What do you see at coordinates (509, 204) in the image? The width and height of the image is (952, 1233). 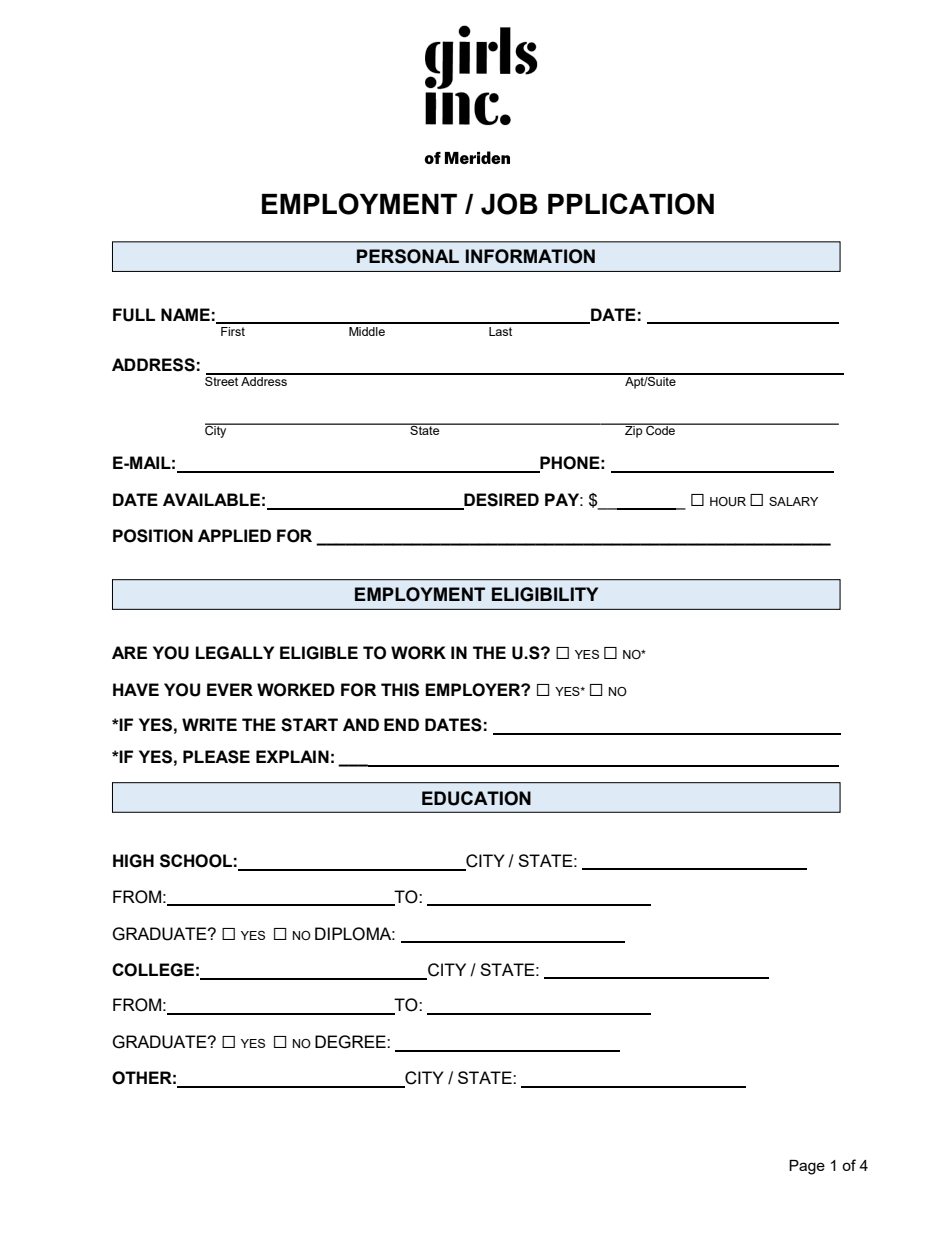 I see `JOB` at bounding box center [509, 204].
